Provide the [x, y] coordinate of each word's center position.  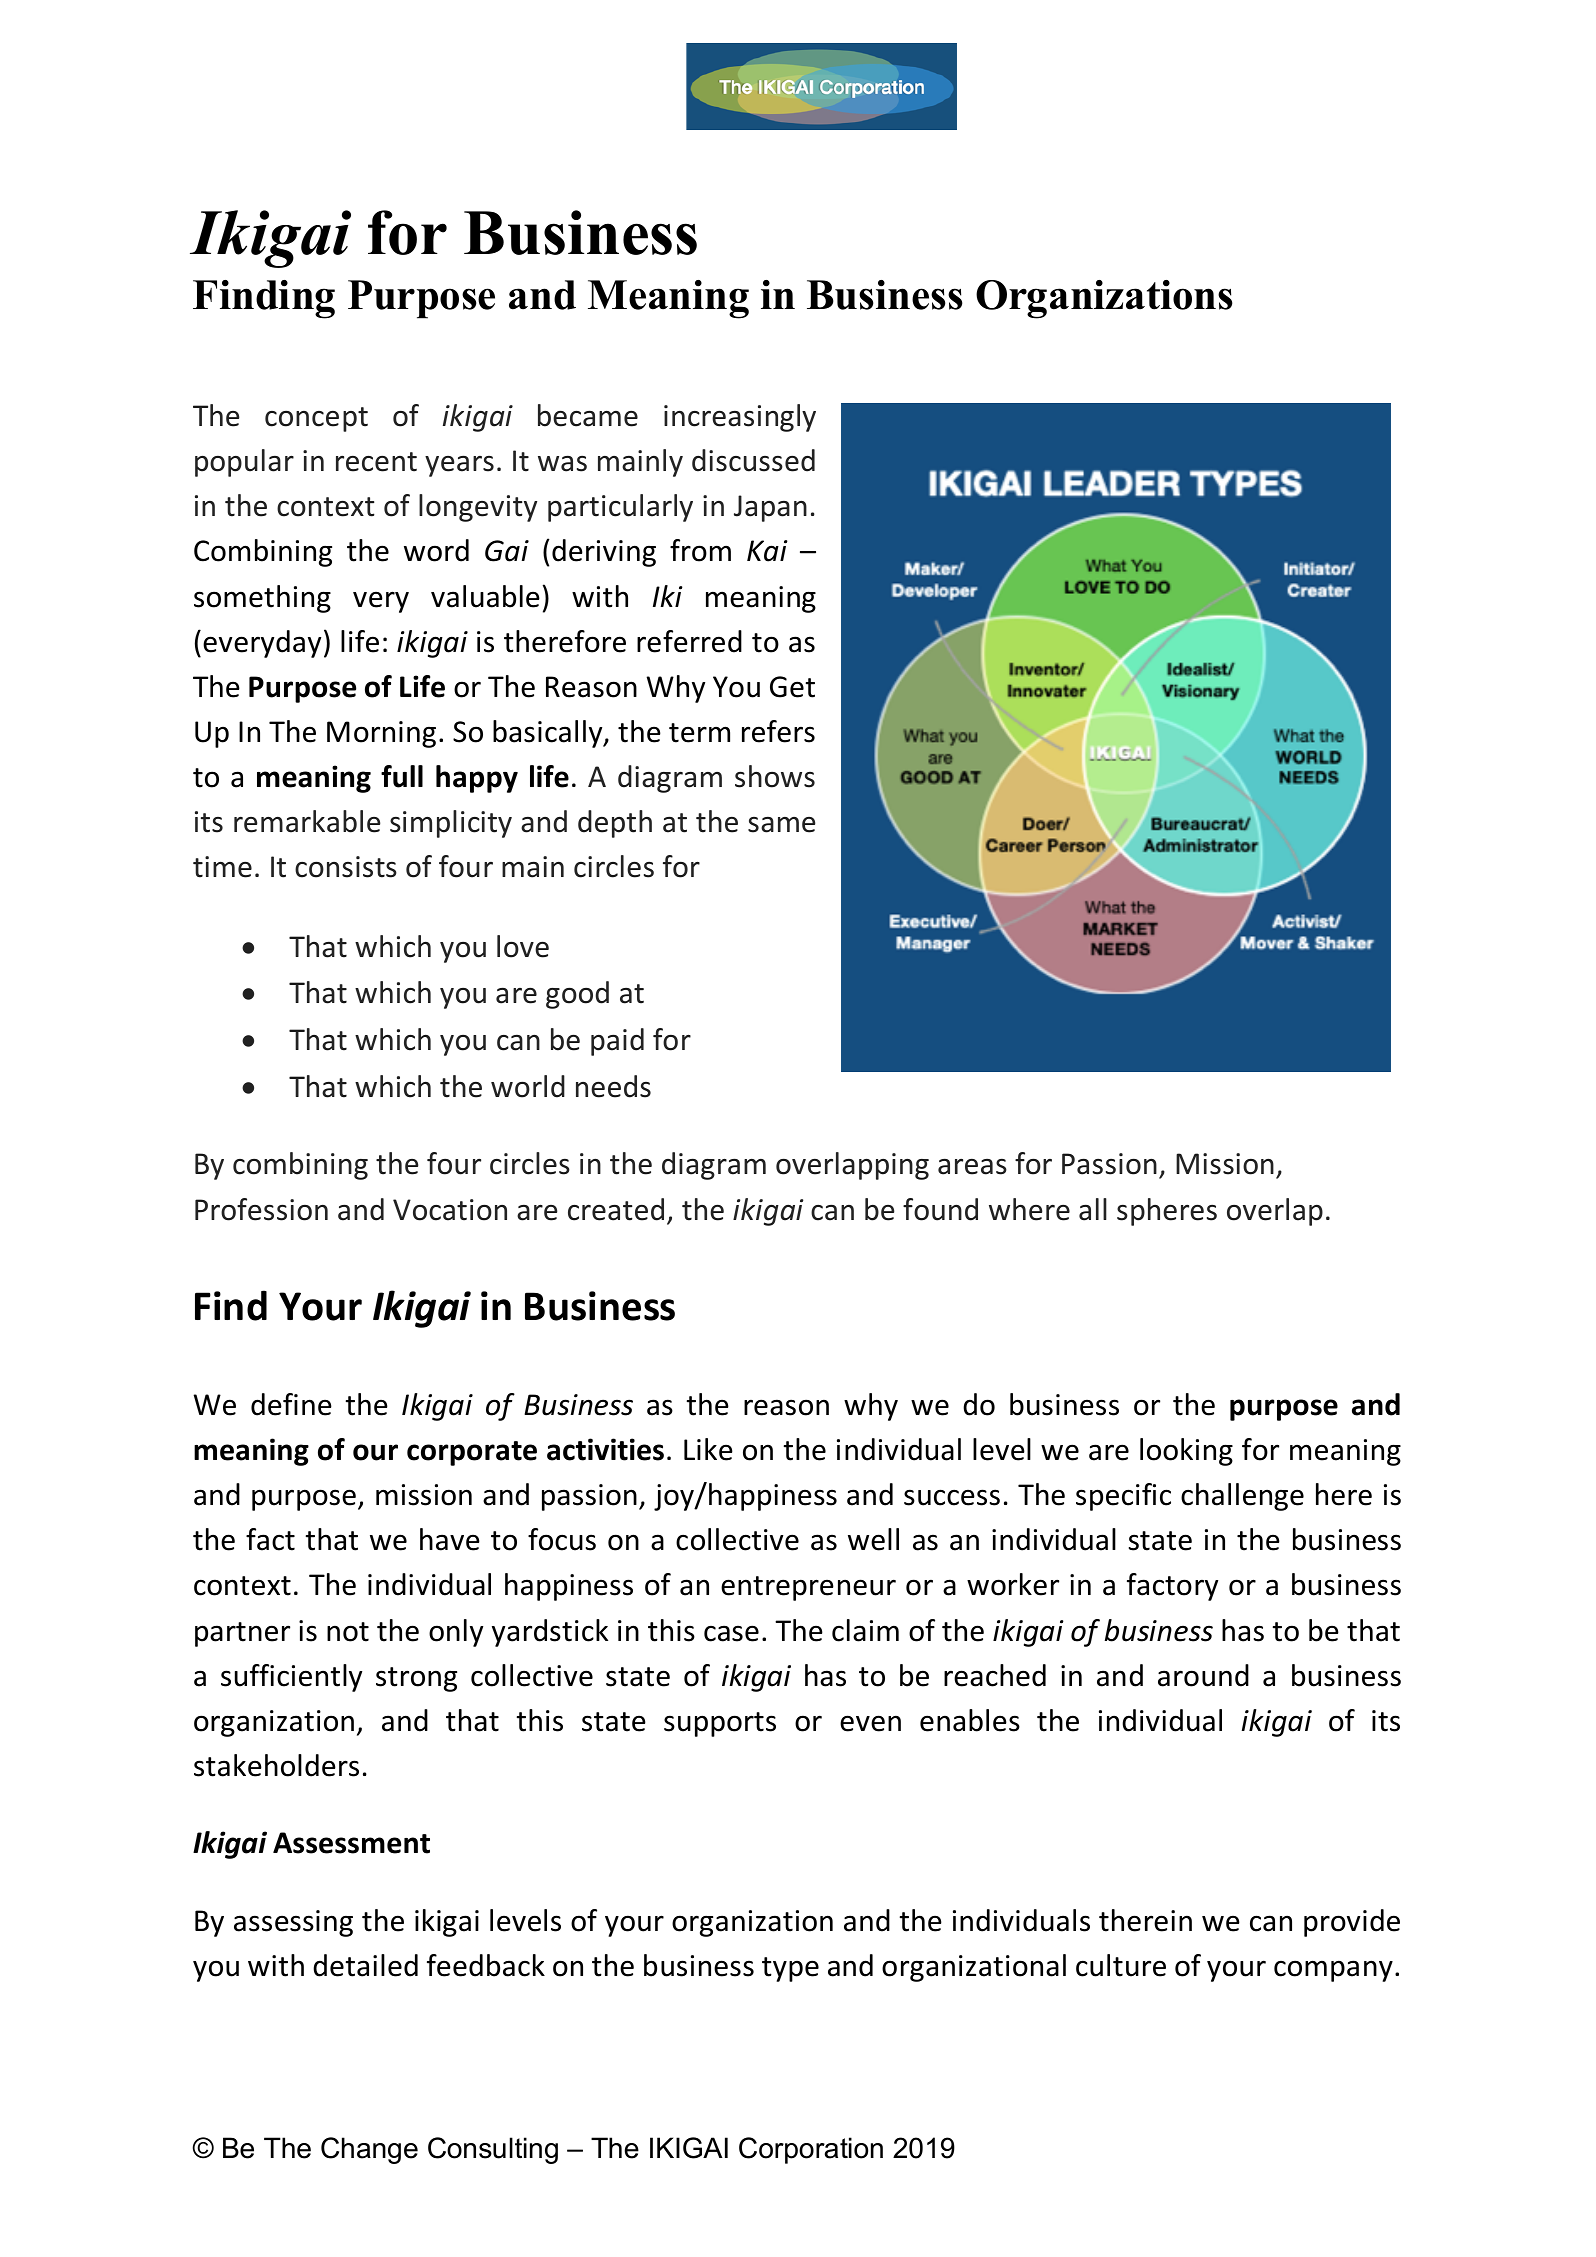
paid [617, 1042]
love [523, 946]
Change [369, 2150]
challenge [1242, 1497]
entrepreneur [808, 1588]
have [450, 1539]
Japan [770, 508]
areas [972, 1167]
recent [376, 462]
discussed [753, 460]
